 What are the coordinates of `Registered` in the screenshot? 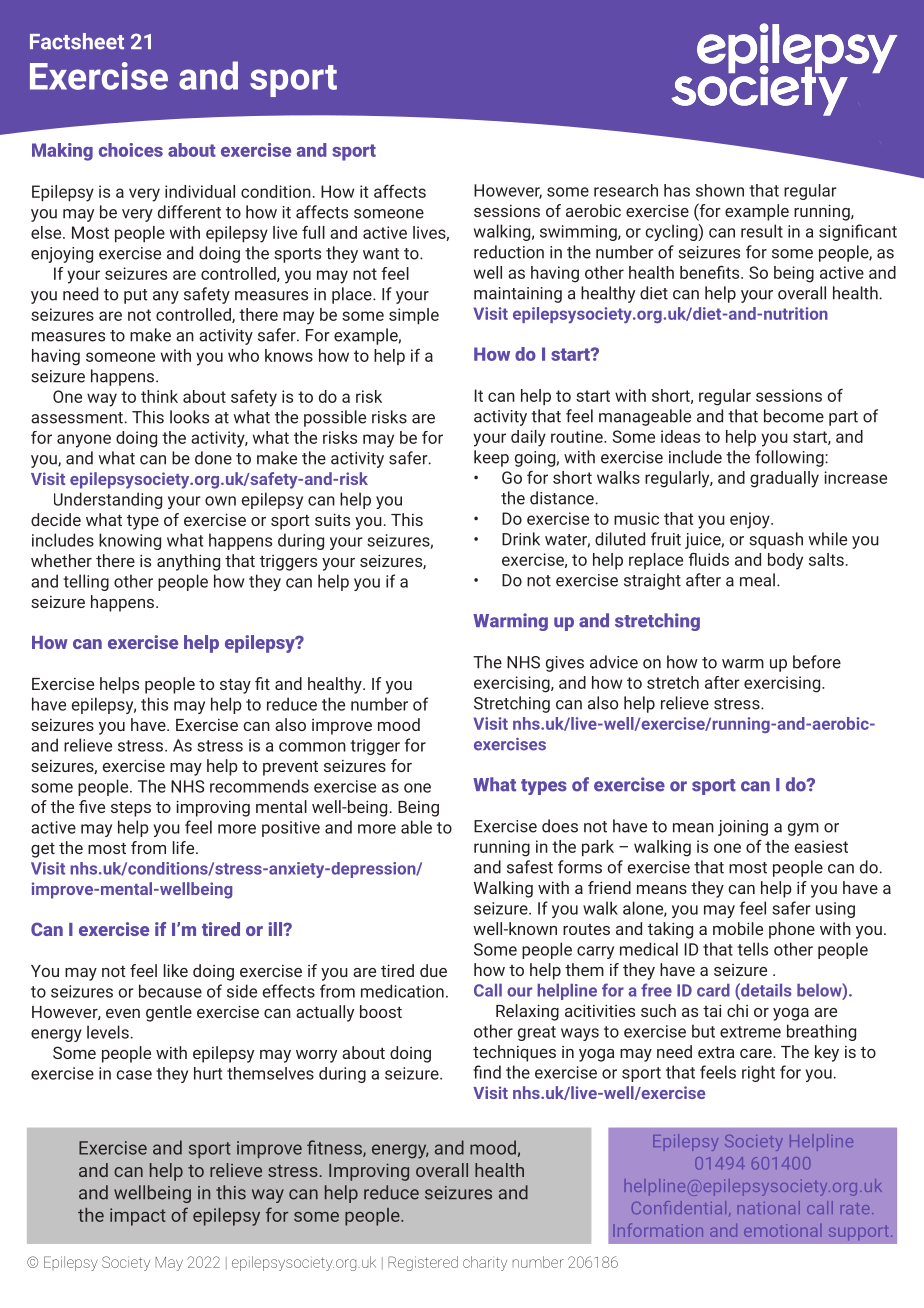 It's located at (423, 1263).
